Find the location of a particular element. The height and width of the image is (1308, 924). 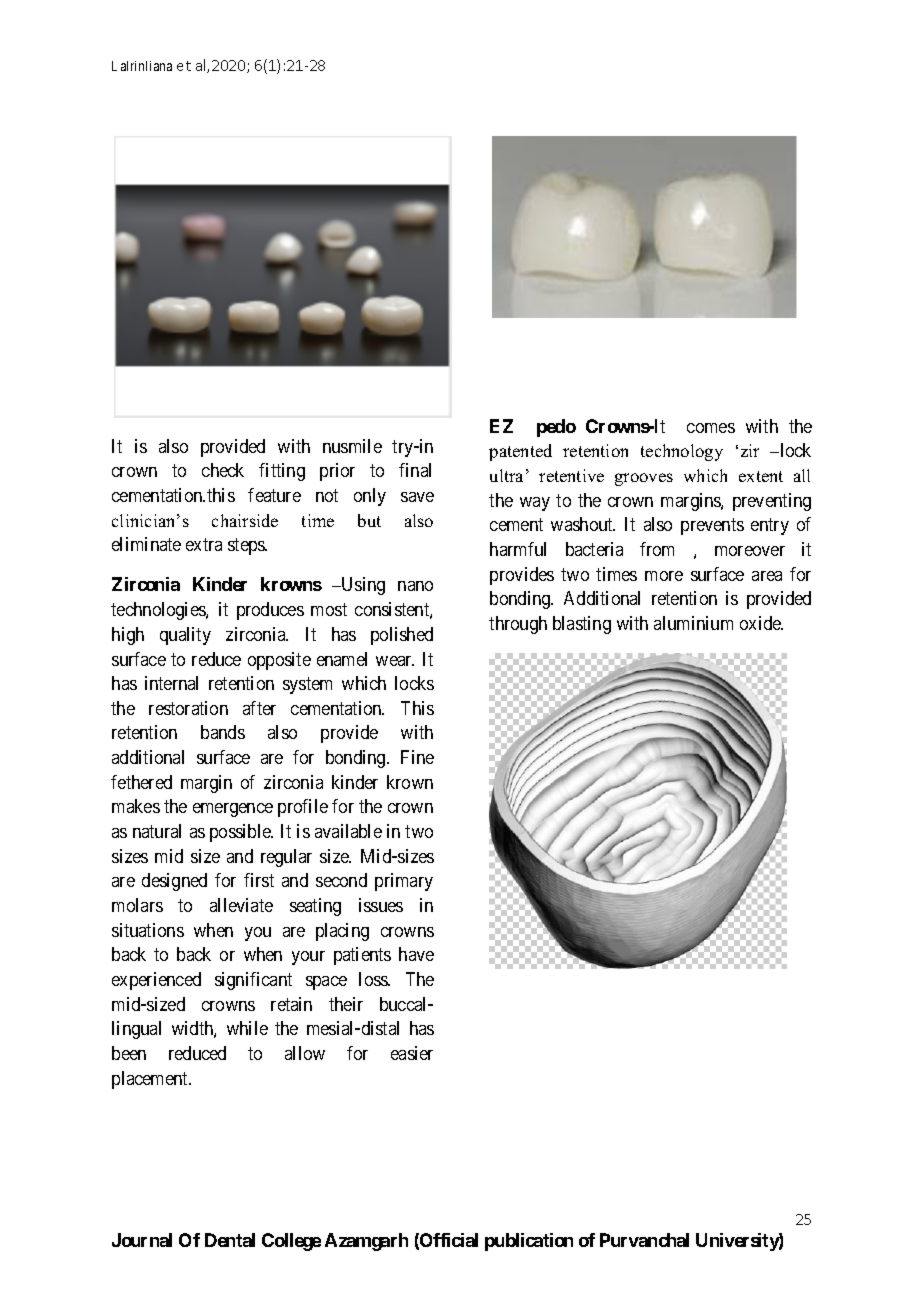

Fine is located at coordinates (417, 757).
